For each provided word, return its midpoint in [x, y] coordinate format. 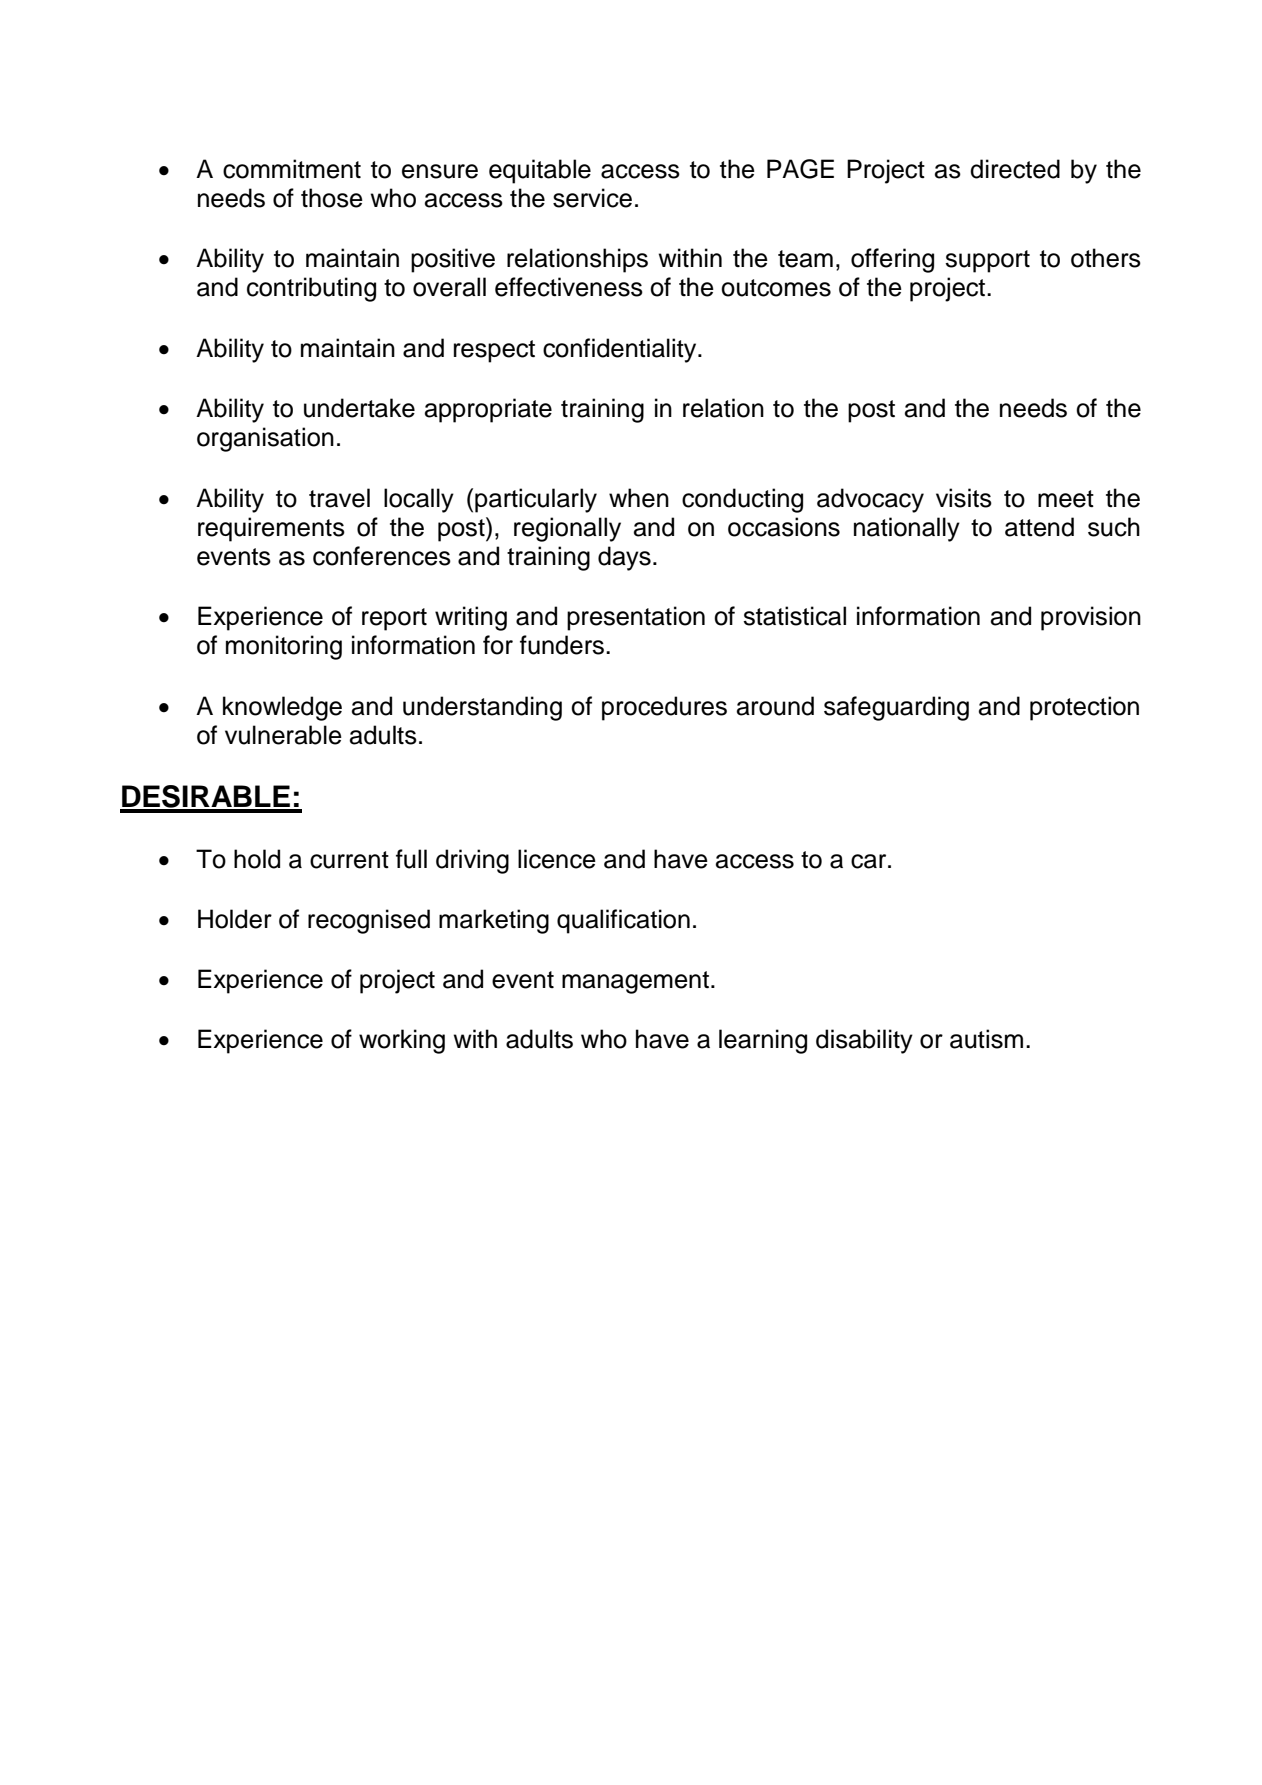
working [402, 1041]
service [592, 198]
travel [339, 498]
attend [1039, 527]
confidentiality [621, 350]
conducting [742, 500]
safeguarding [896, 708]
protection [1084, 708]
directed [1015, 169]
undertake [359, 408]
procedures [664, 708]
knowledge [282, 708]
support [987, 261]
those [332, 198]
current [349, 860]
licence [557, 859]
